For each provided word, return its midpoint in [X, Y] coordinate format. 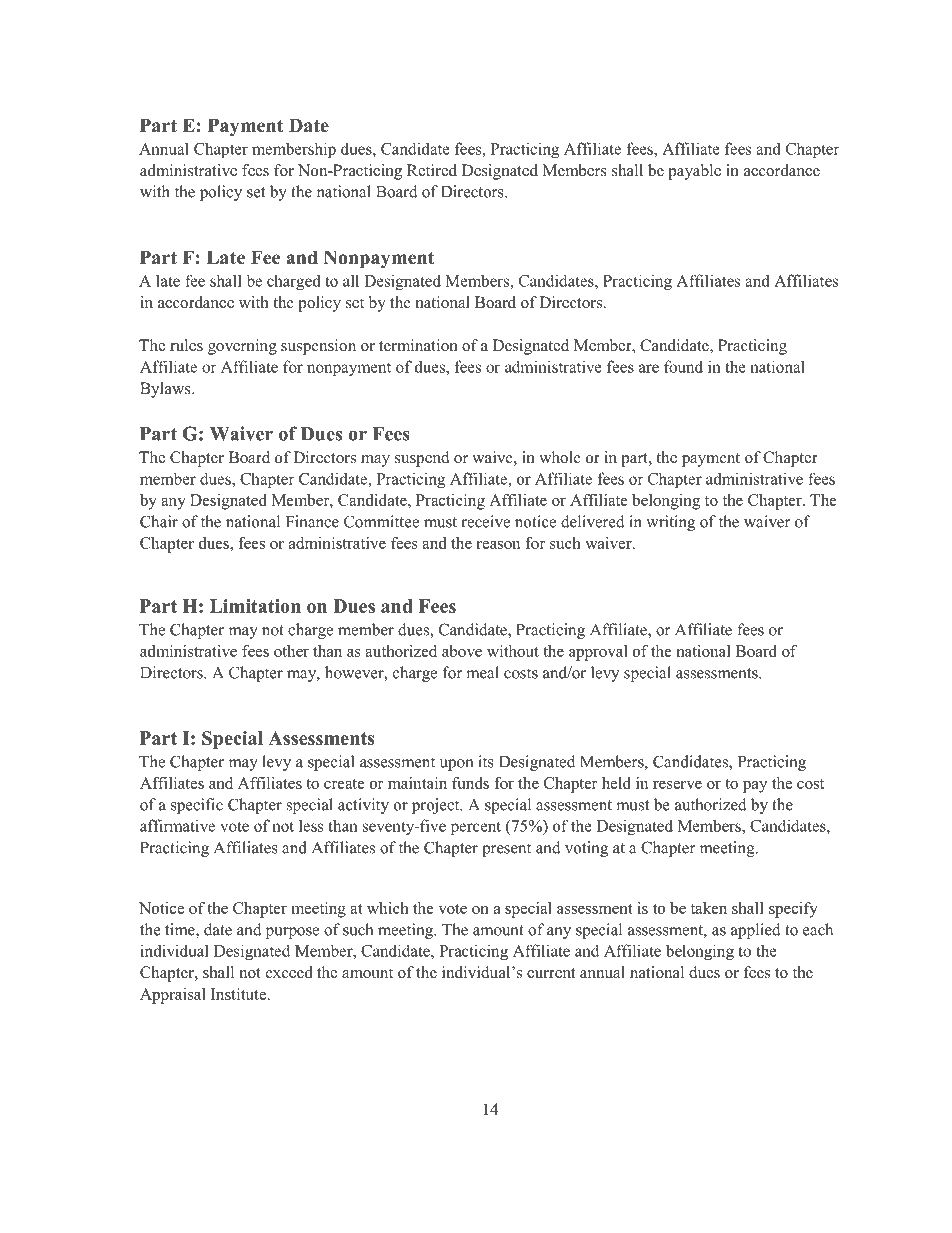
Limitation [255, 606]
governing [242, 347]
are [649, 368]
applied [756, 931]
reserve [677, 785]
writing [670, 523]
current [551, 973]
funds [470, 783]
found [683, 366]
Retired [432, 170]
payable [694, 172]
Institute [240, 994]
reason [498, 545]
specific [197, 806]
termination [418, 345]
